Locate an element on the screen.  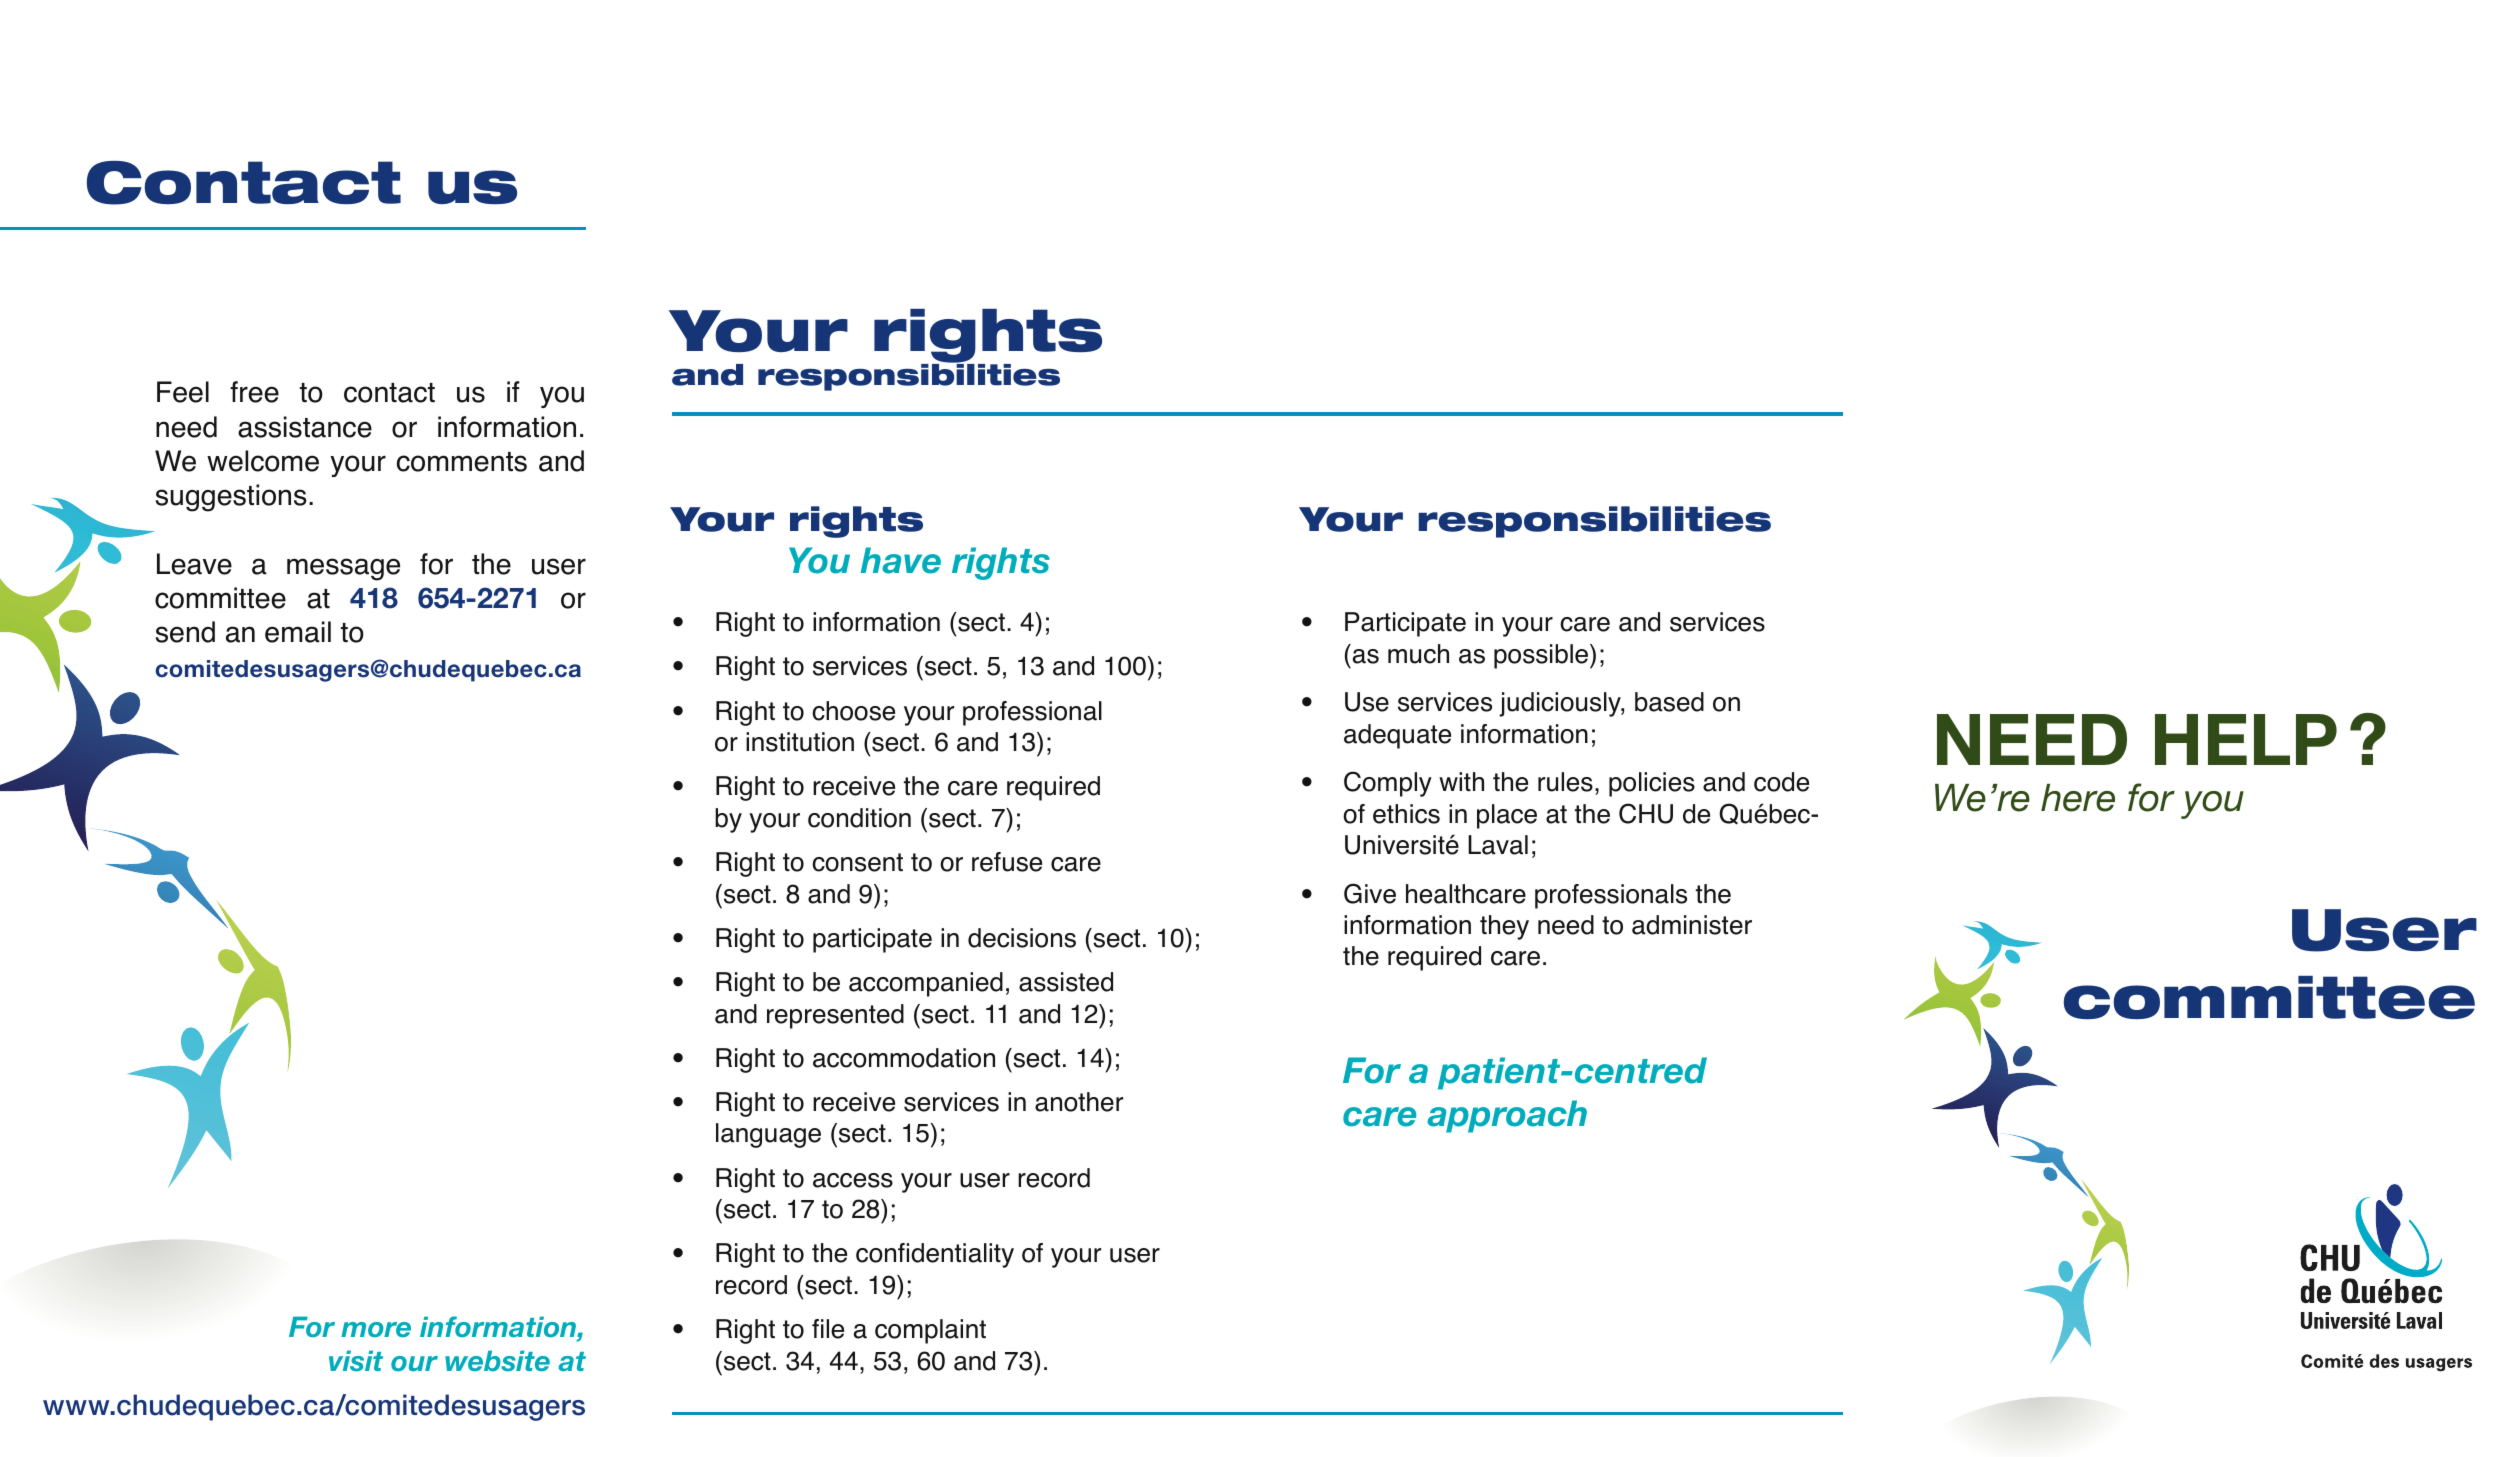
have is located at coordinates (901, 560).
